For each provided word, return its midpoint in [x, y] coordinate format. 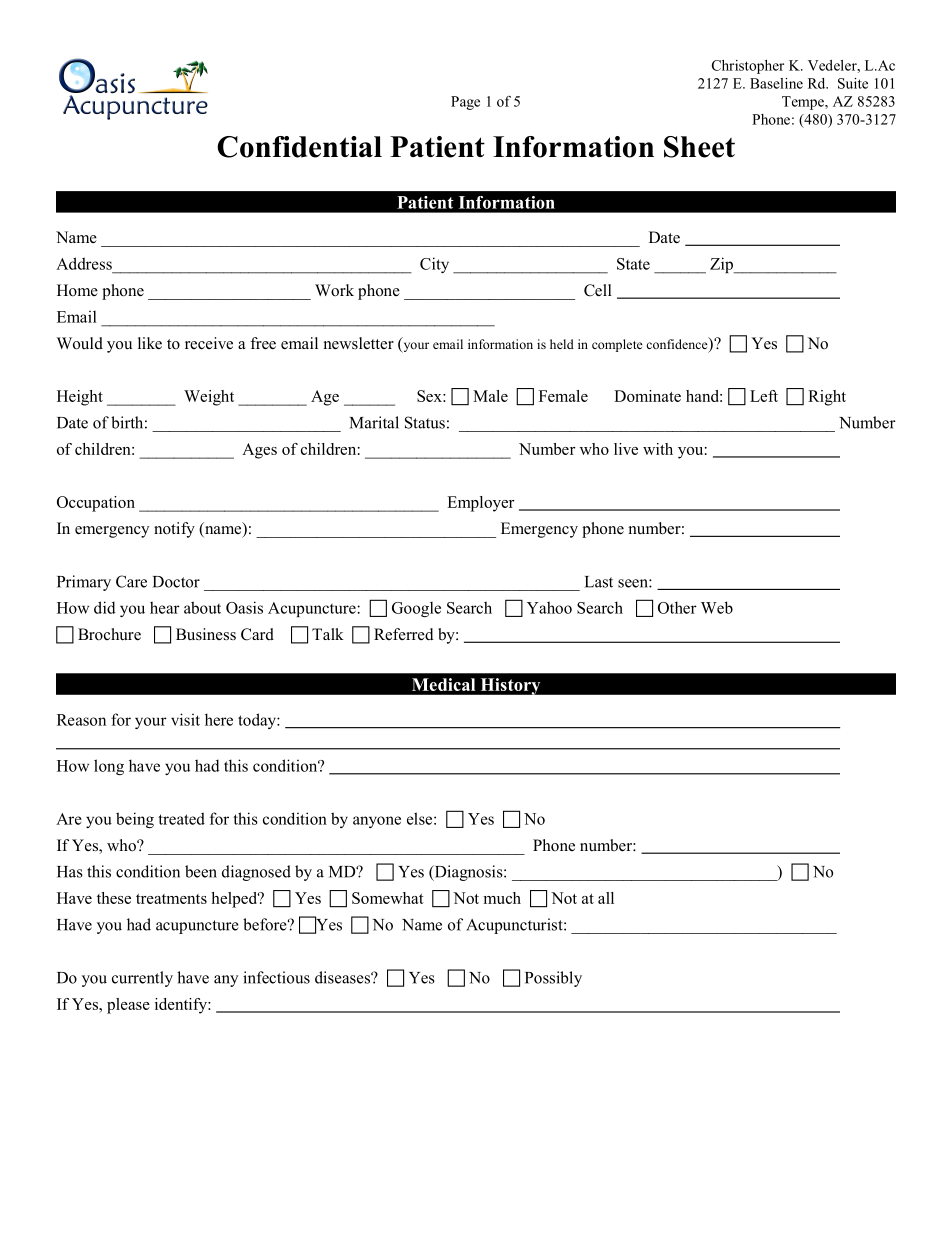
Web [717, 607]
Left [764, 396]
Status [425, 422]
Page [465, 103]
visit [185, 719]
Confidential [299, 147]
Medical [443, 684]
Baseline [776, 83]
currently [142, 979]
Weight [209, 398]
